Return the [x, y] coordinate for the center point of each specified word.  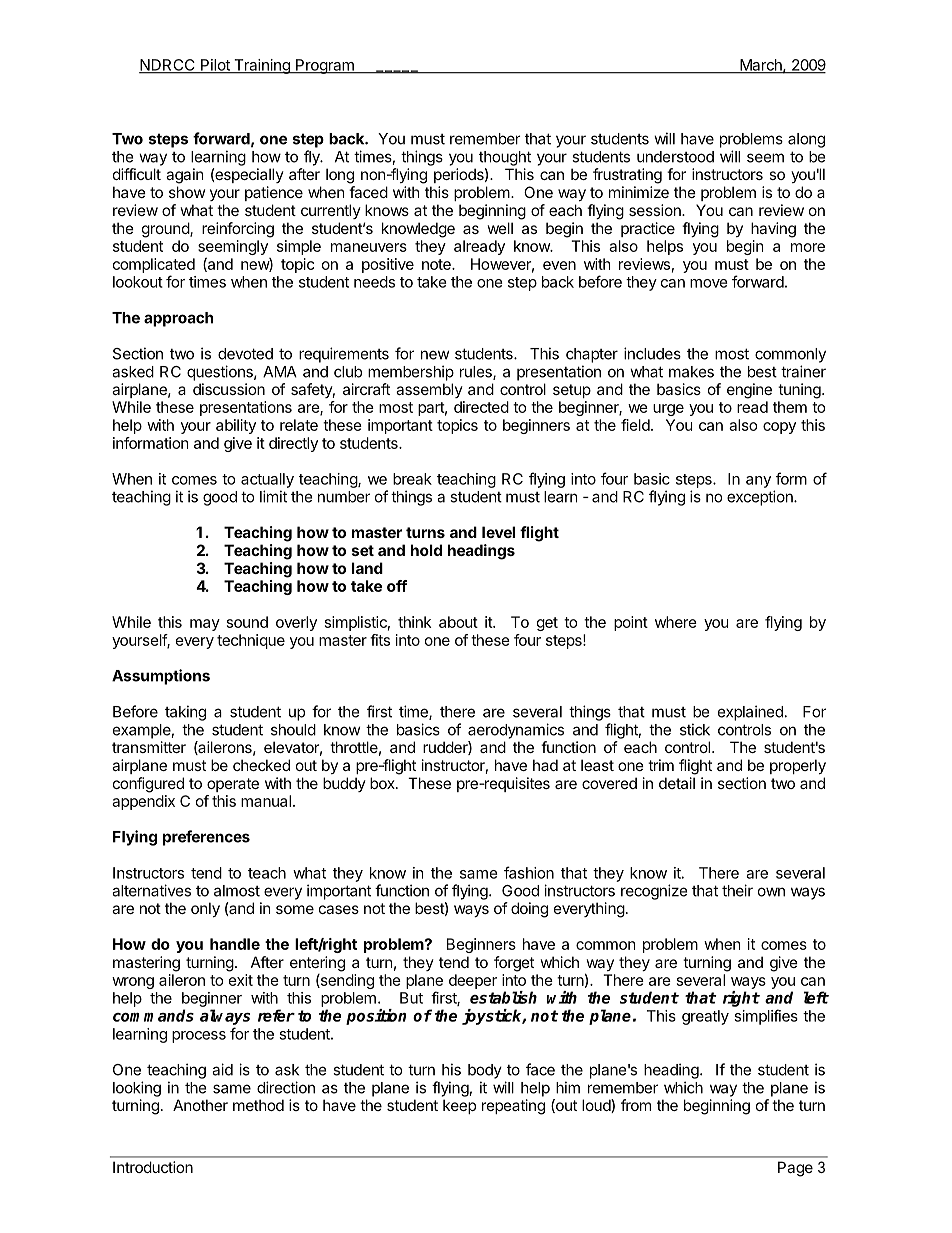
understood [675, 157]
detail [677, 783]
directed [481, 407]
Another [200, 1105]
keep [459, 1106]
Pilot [215, 66]
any [758, 482]
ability [236, 426]
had [545, 765]
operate [233, 785]
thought [505, 158]
